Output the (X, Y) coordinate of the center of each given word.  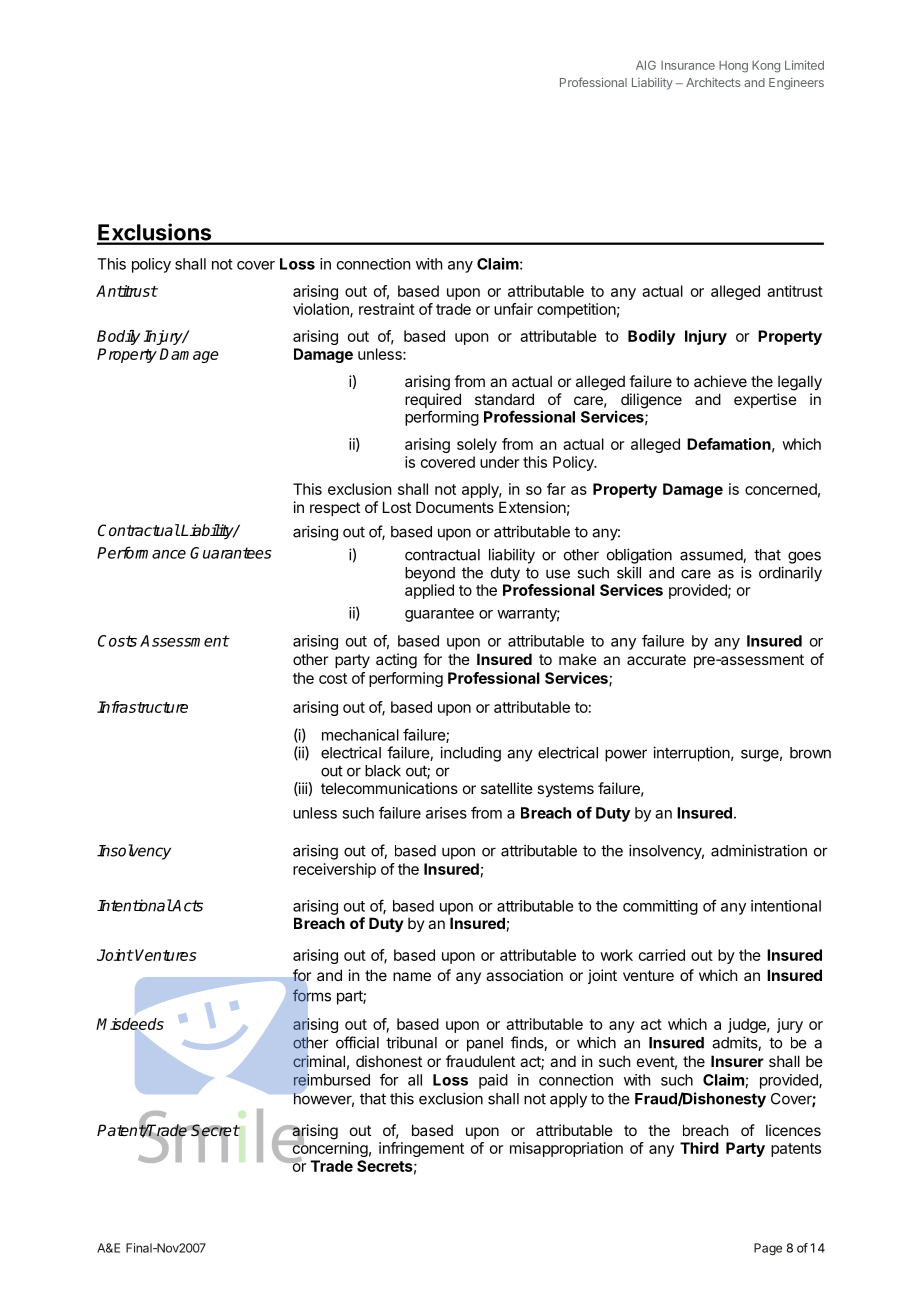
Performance (141, 552)
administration (759, 850)
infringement (421, 1149)
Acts (187, 906)
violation (322, 310)
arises (446, 813)
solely (477, 445)
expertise (765, 400)
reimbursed (331, 1080)
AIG (646, 65)
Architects (713, 82)
